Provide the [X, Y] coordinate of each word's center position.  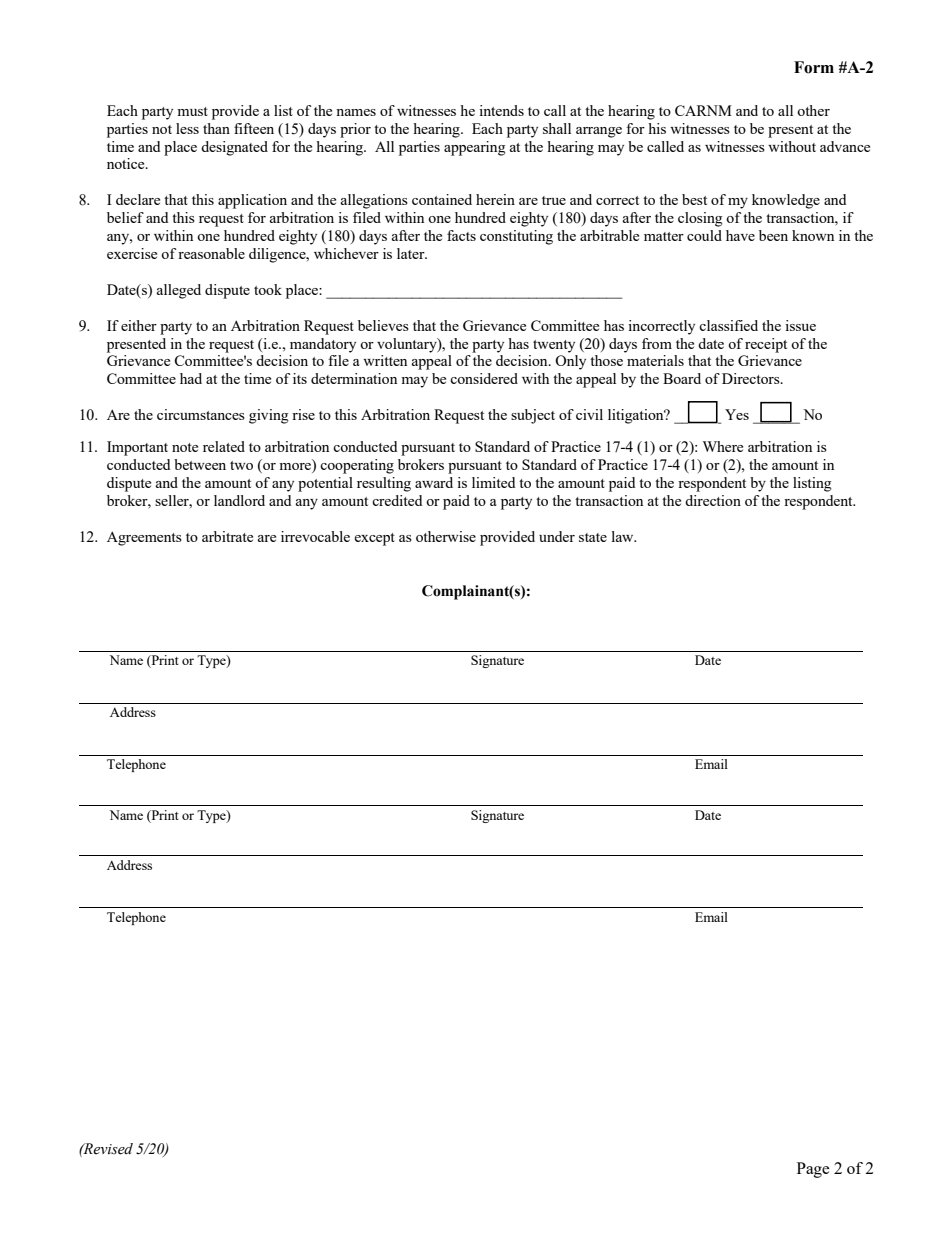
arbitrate [227, 536]
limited [493, 482]
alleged [179, 291]
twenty [554, 346]
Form [814, 67]
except [374, 539]
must [192, 111]
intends [501, 110]
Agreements [144, 538]
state [593, 537]
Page [813, 1170]
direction [713, 500]
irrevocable [315, 536]
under [557, 536]
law [624, 536]
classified [728, 325]
